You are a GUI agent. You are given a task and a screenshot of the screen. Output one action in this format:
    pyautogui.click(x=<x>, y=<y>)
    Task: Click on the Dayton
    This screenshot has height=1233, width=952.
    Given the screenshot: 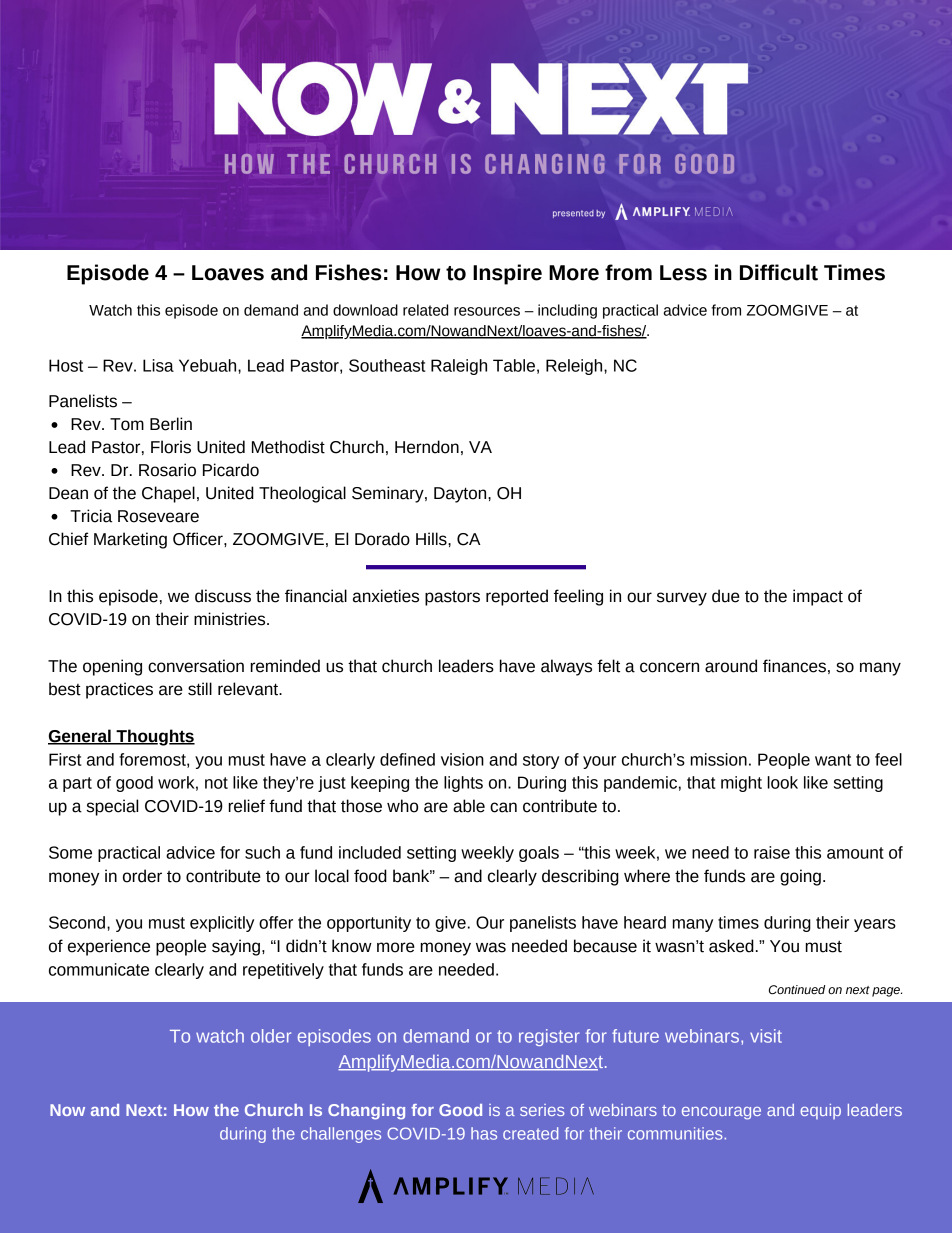 What is the action you would take?
    pyautogui.click(x=461, y=495)
